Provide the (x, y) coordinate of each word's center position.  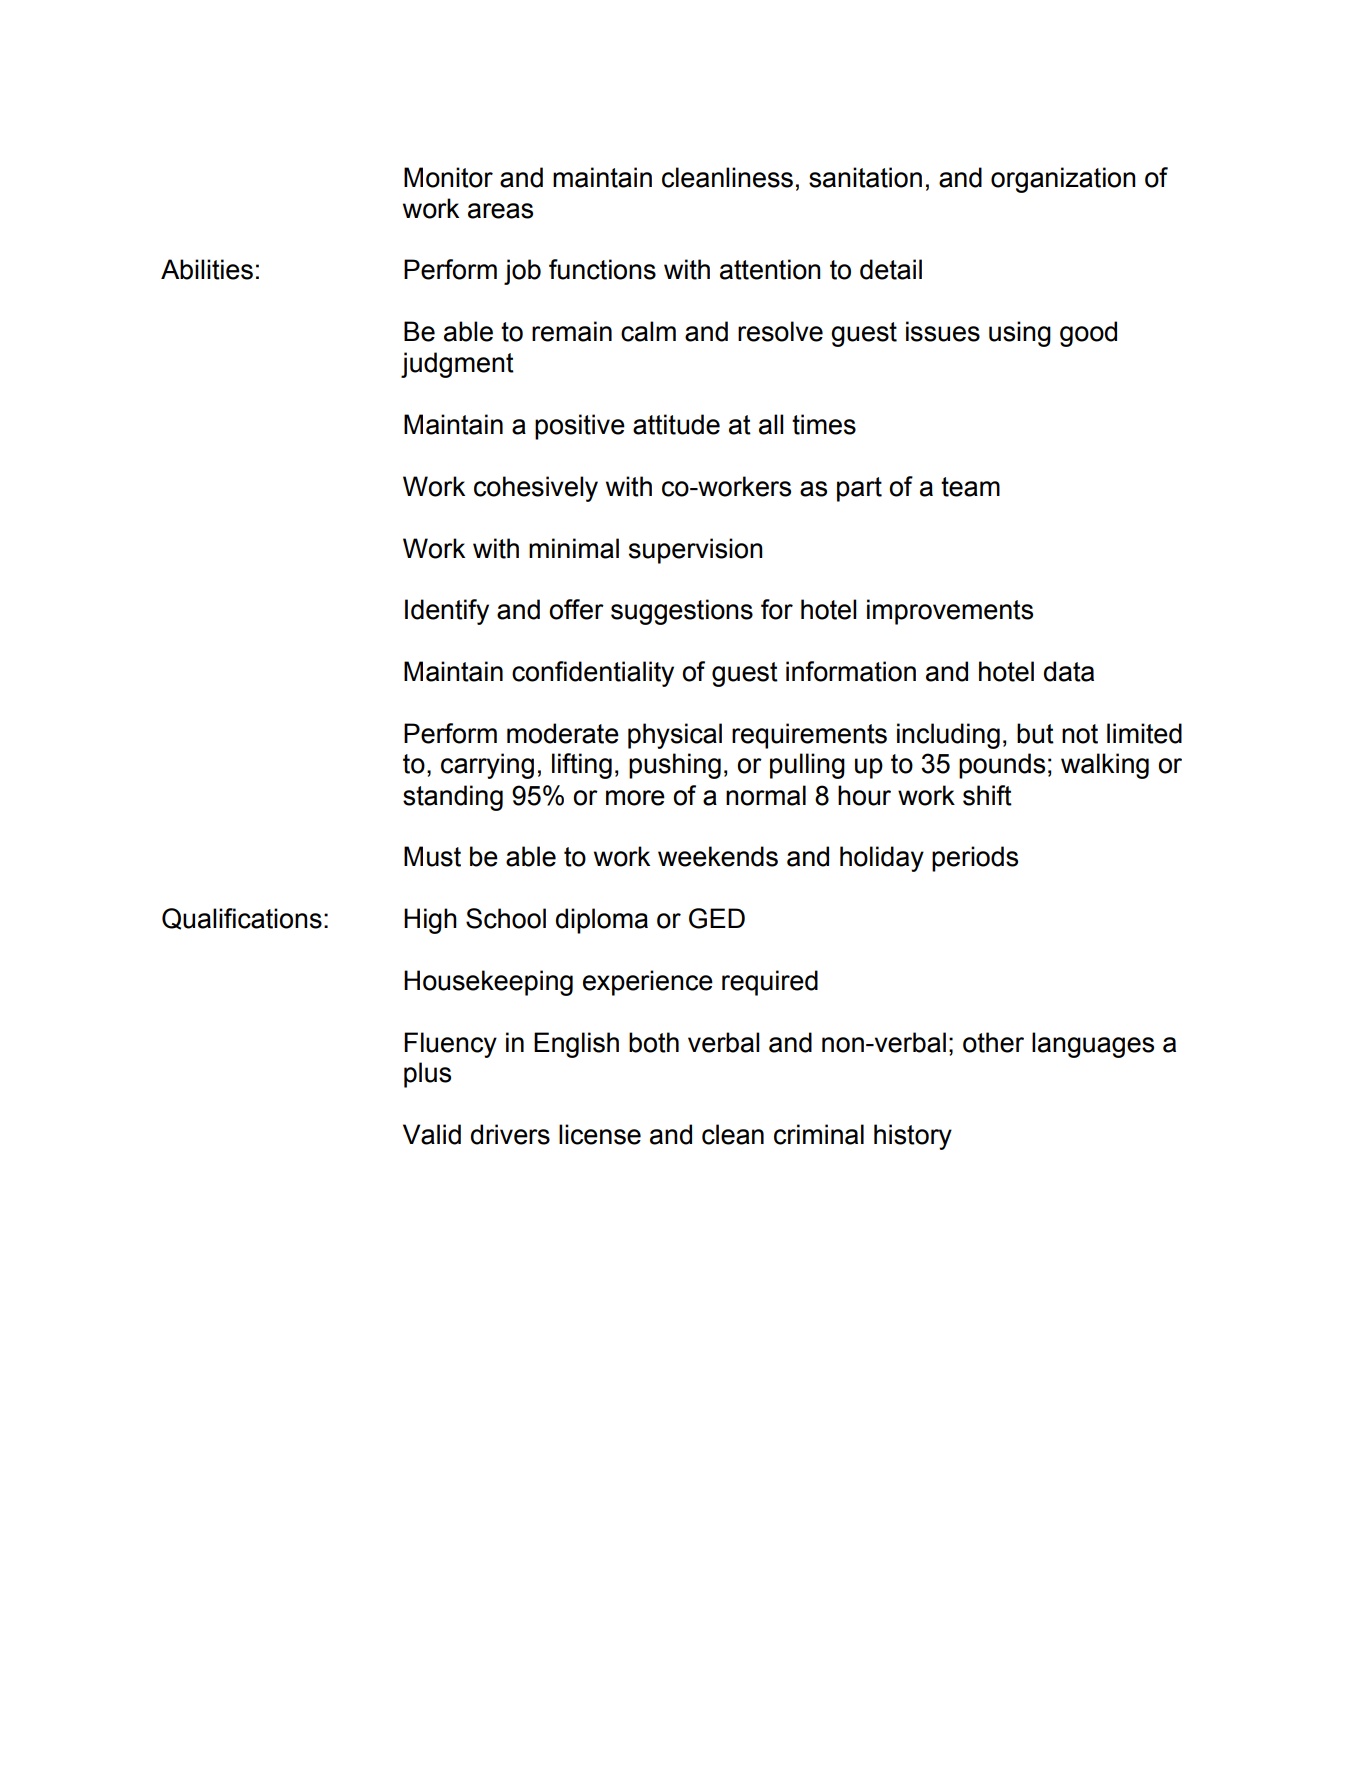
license (600, 1134)
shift (987, 795)
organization (1063, 180)
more (635, 798)
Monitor (448, 177)
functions (602, 269)
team (970, 487)
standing (453, 798)
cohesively (536, 489)
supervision (696, 551)
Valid (432, 1134)
